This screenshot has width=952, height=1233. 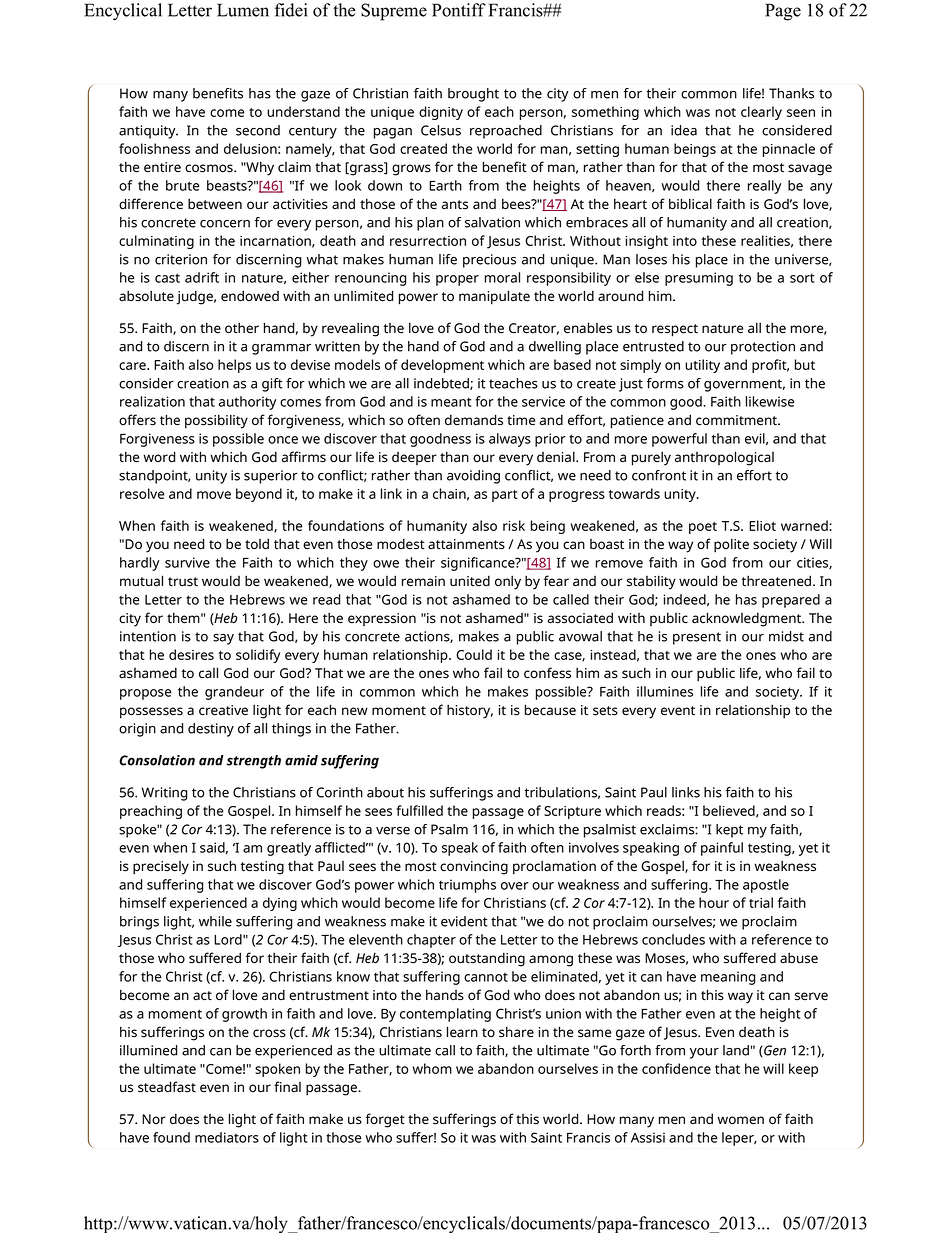 I want to click on whom, so click(x=432, y=1068).
